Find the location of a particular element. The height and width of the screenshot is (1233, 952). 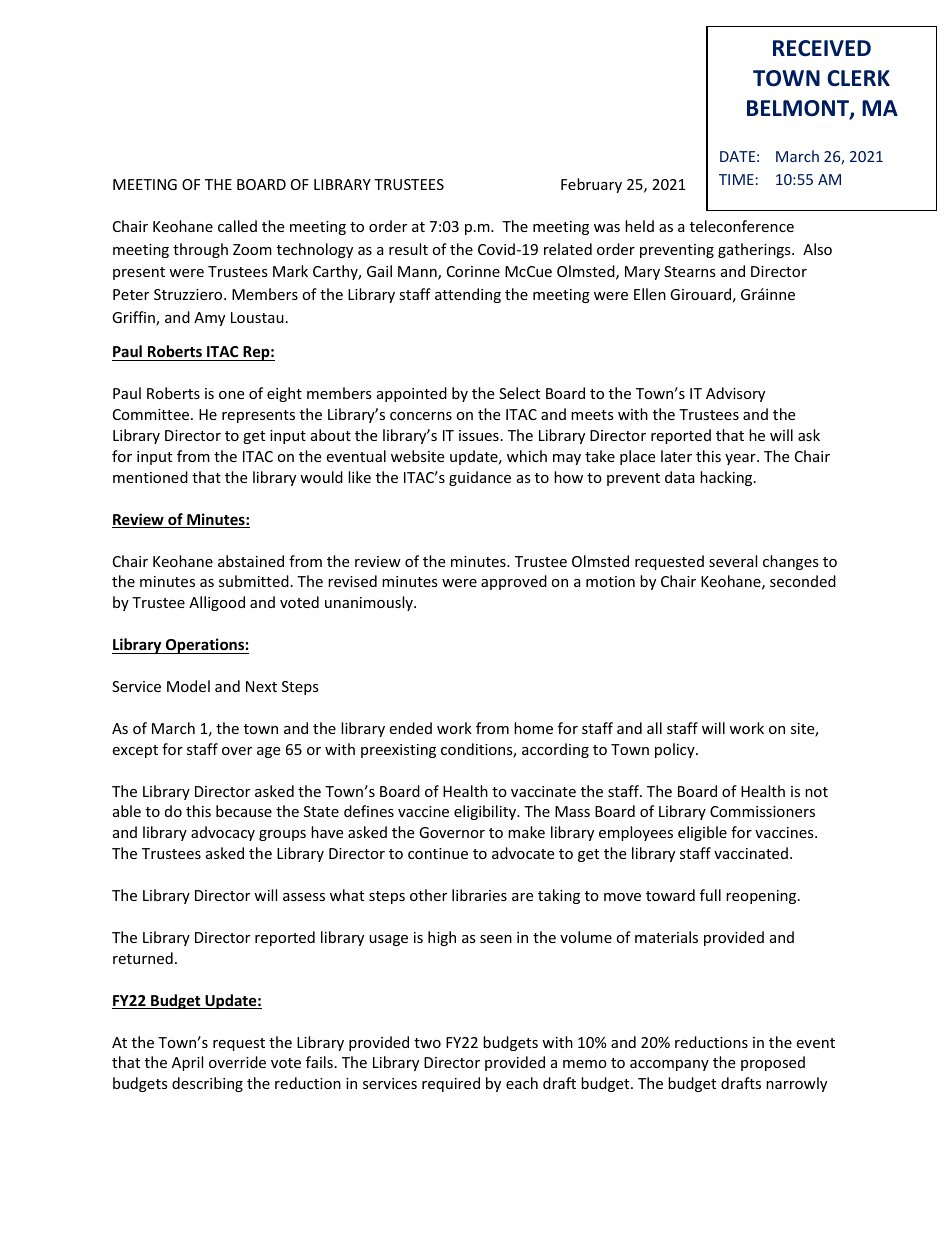

abstained is located at coordinates (251, 561).
